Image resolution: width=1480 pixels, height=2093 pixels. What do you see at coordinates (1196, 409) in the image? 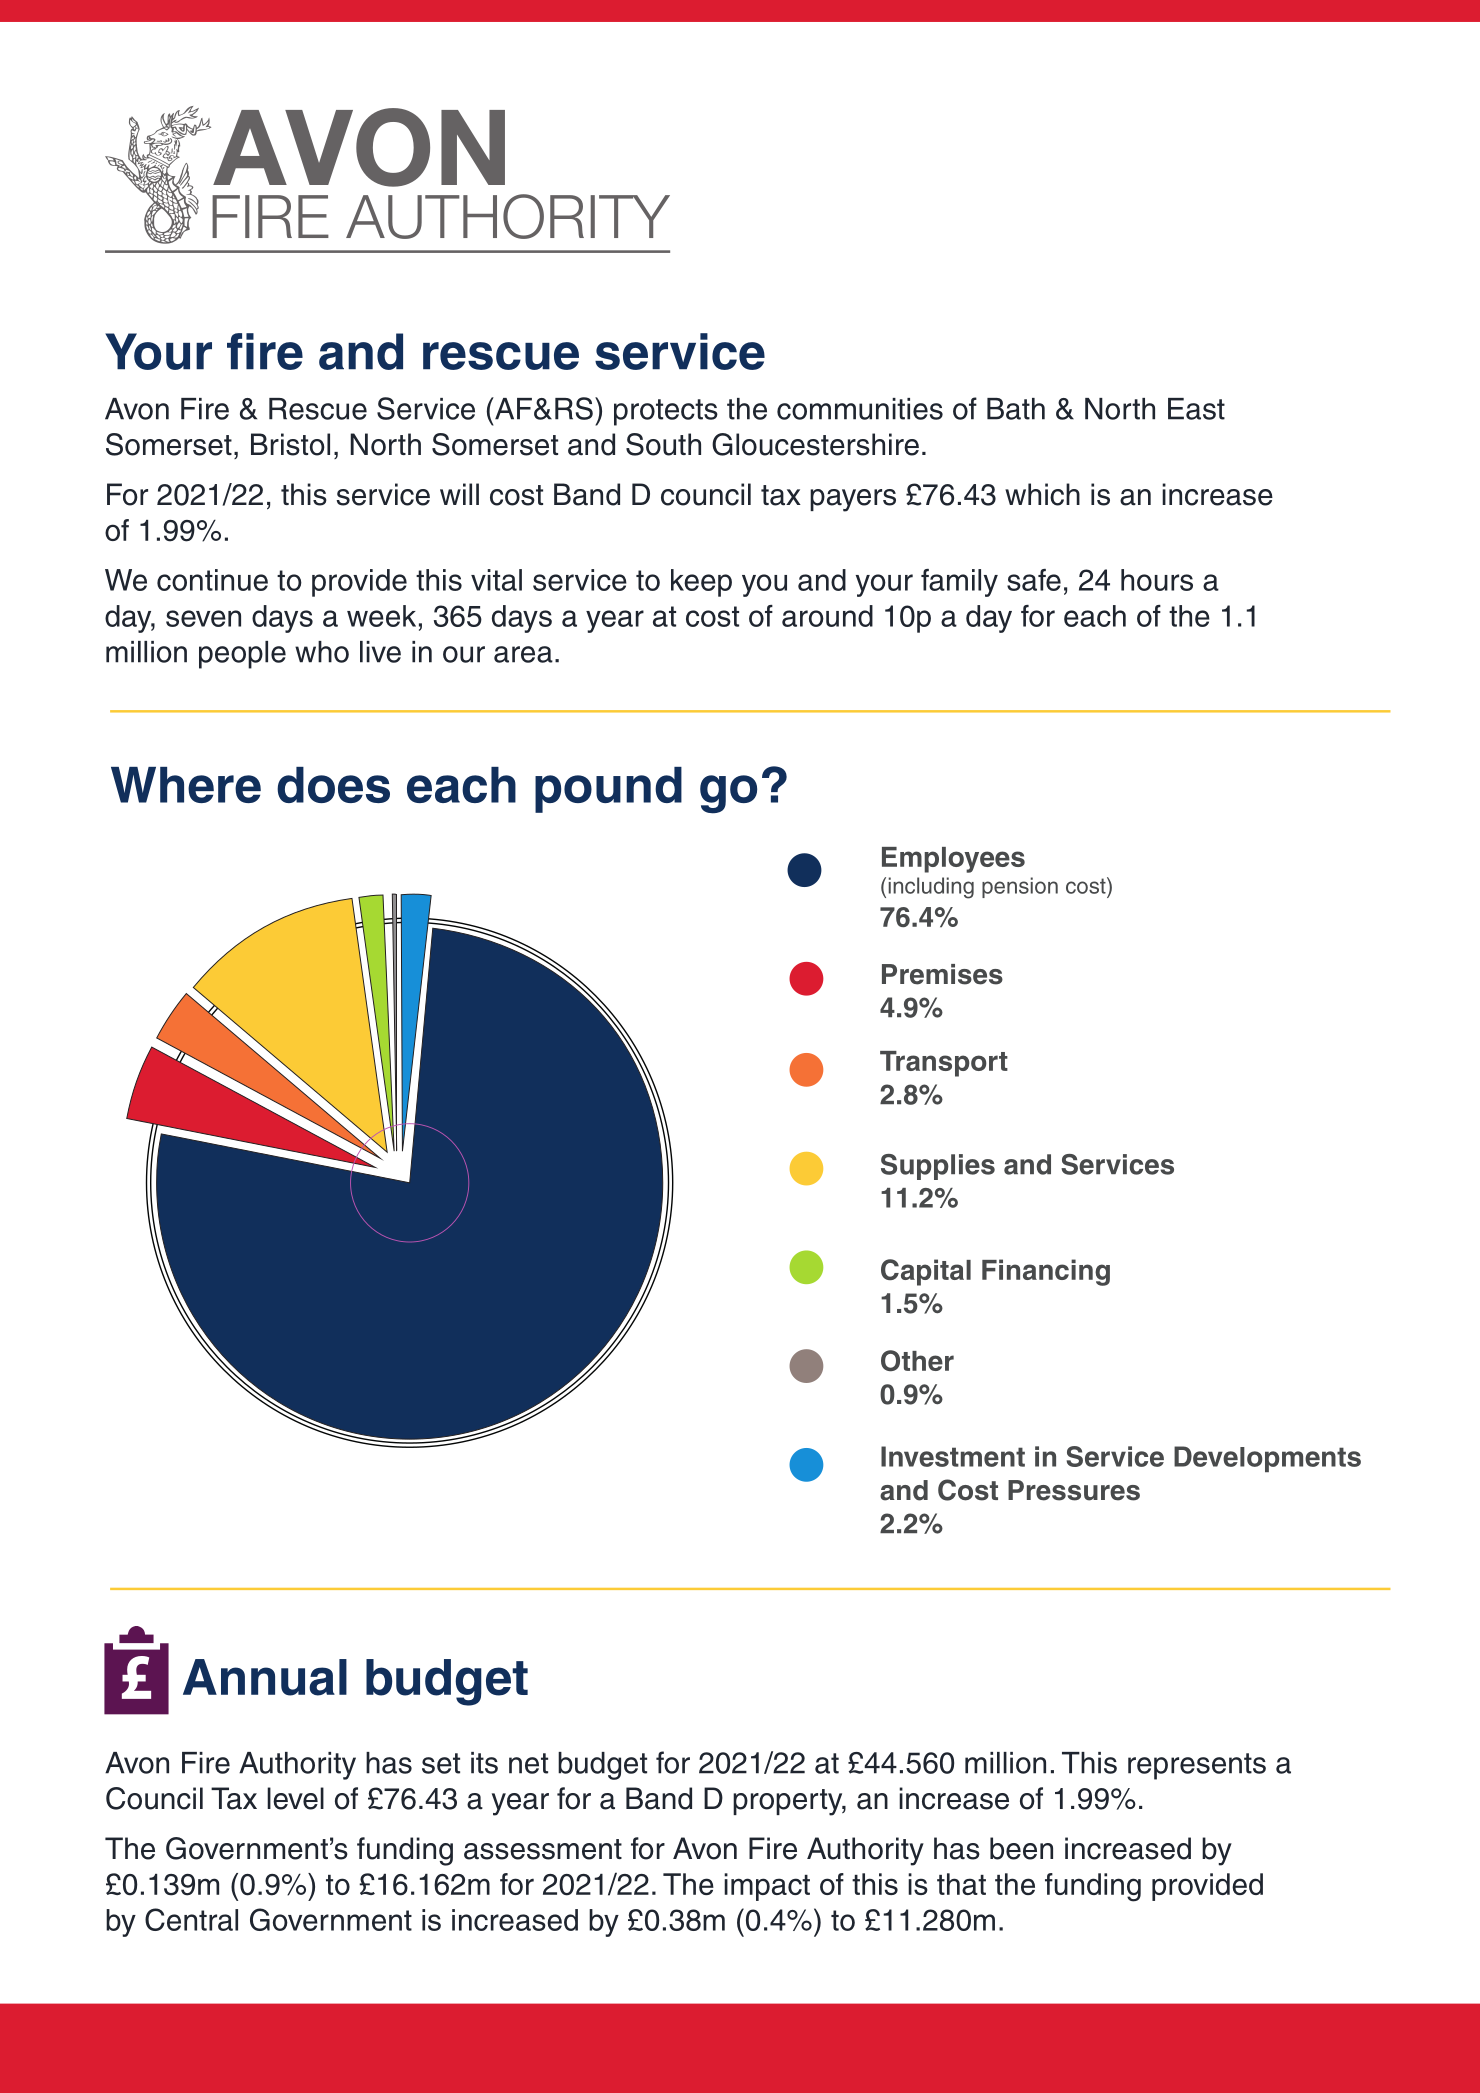
I see `East` at bounding box center [1196, 409].
